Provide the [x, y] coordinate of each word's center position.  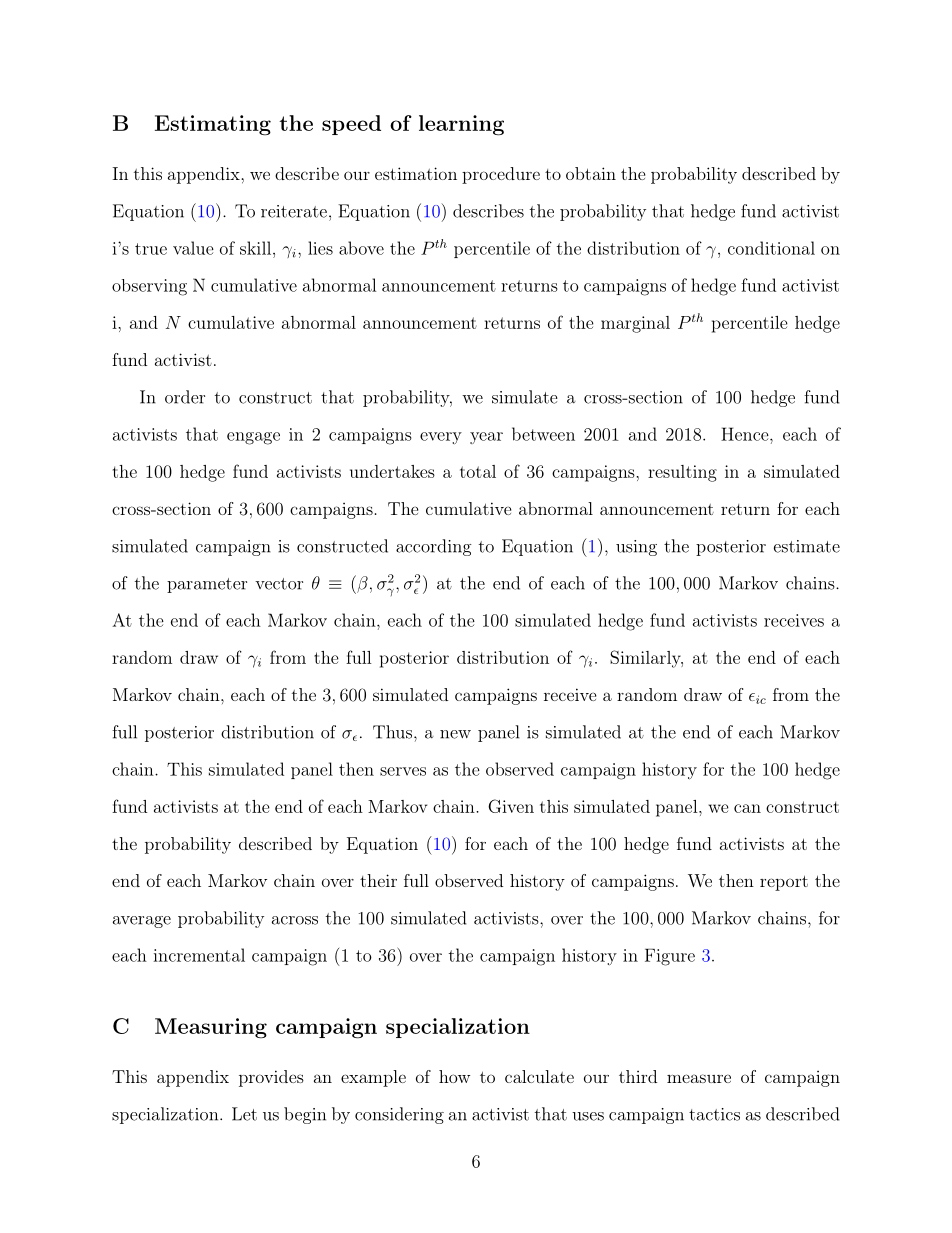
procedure [501, 175]
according [434, 547]
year [486, 438]
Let [244, 1114]
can [747, 808]
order [185, 397]
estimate [807, 546]
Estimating [213, 125]
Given [511, 806]
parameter [207, 585]
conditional [771, 248]
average [142, 922]
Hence [746, 434]
